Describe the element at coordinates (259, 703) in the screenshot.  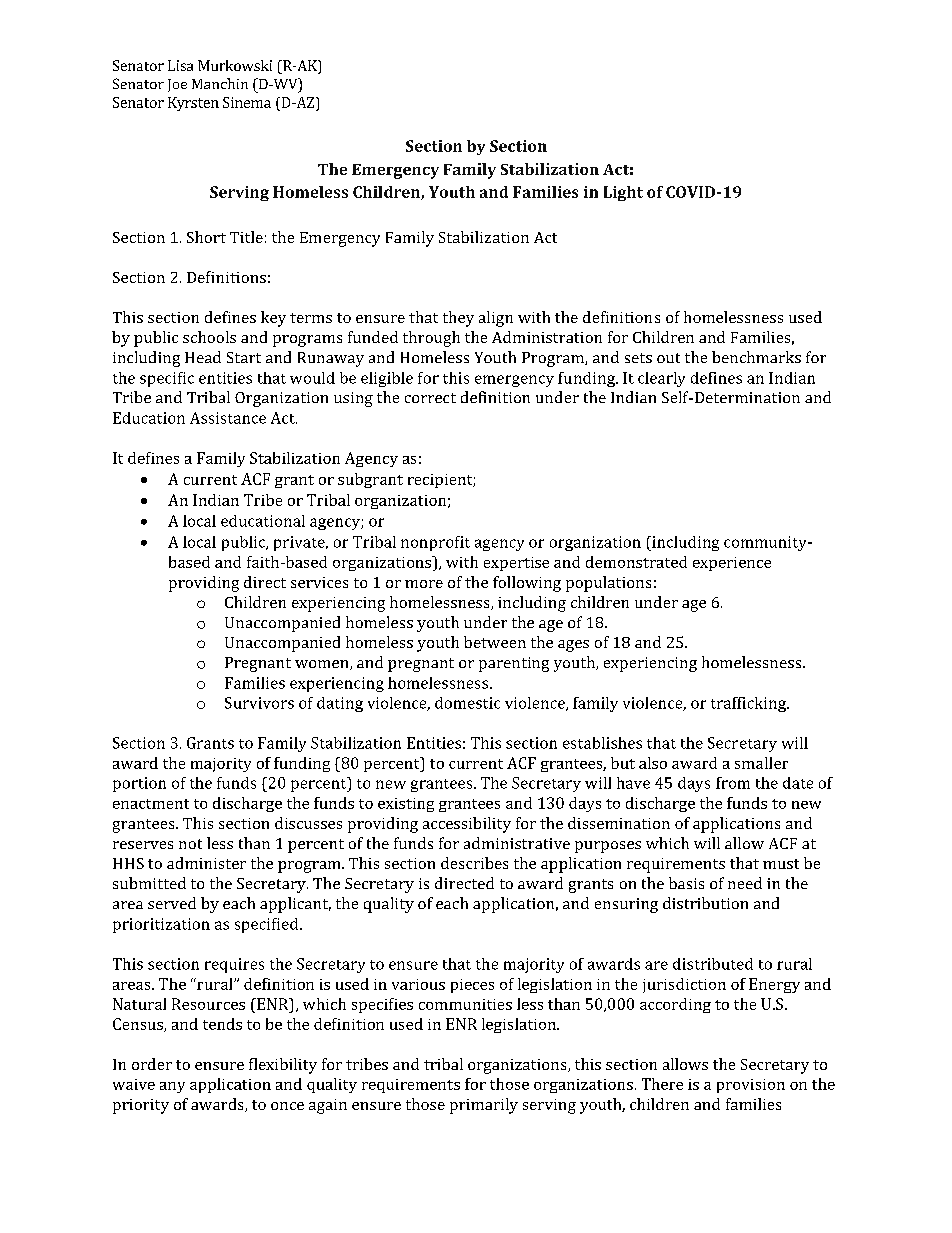
I see `Survivors` at that location.
